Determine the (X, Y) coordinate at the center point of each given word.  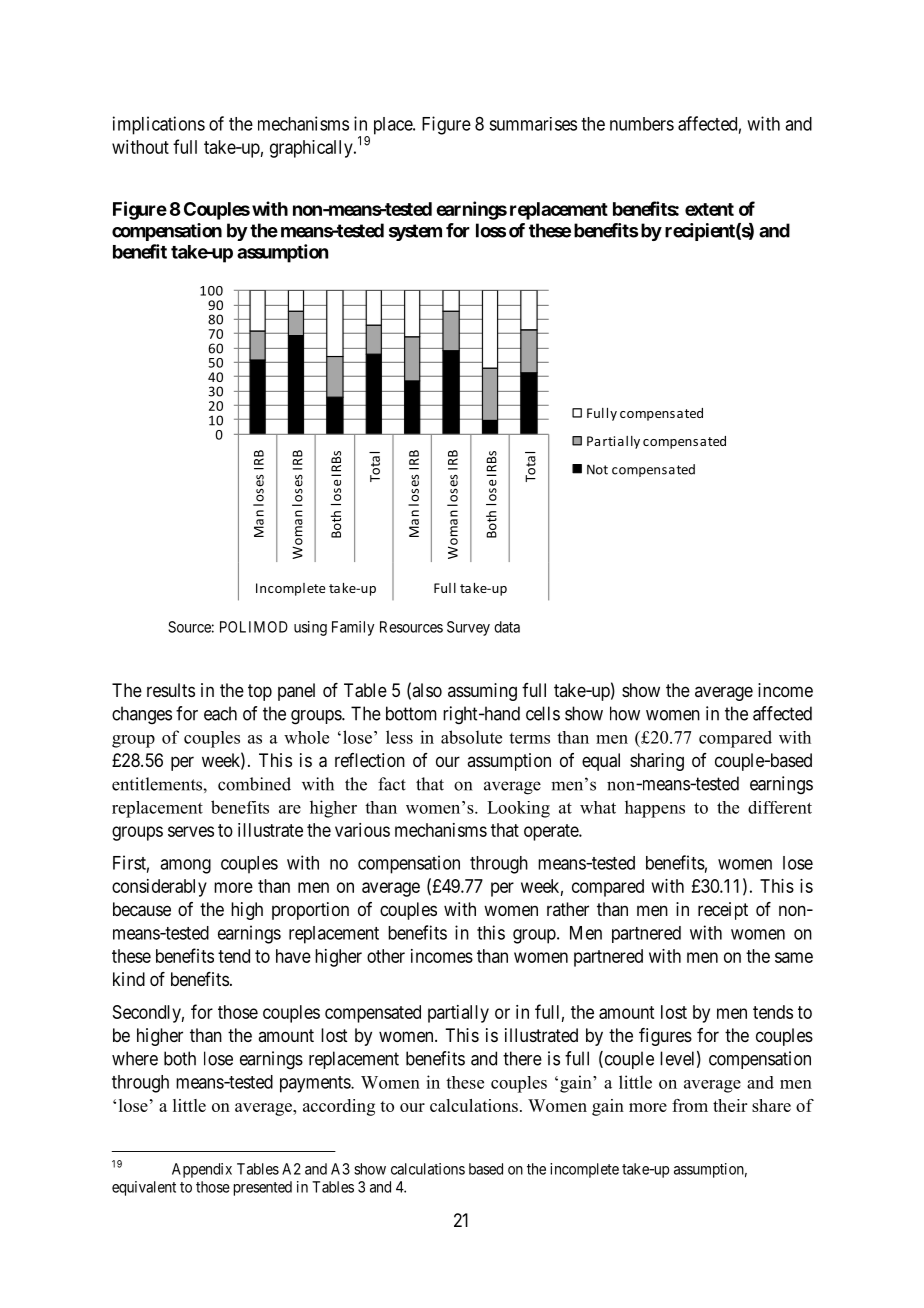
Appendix (202, 1170)
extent (709, 209)
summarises (533, 124)
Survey (468, 628)
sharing (657, 762)
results (171, 690)
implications (159, 125)
